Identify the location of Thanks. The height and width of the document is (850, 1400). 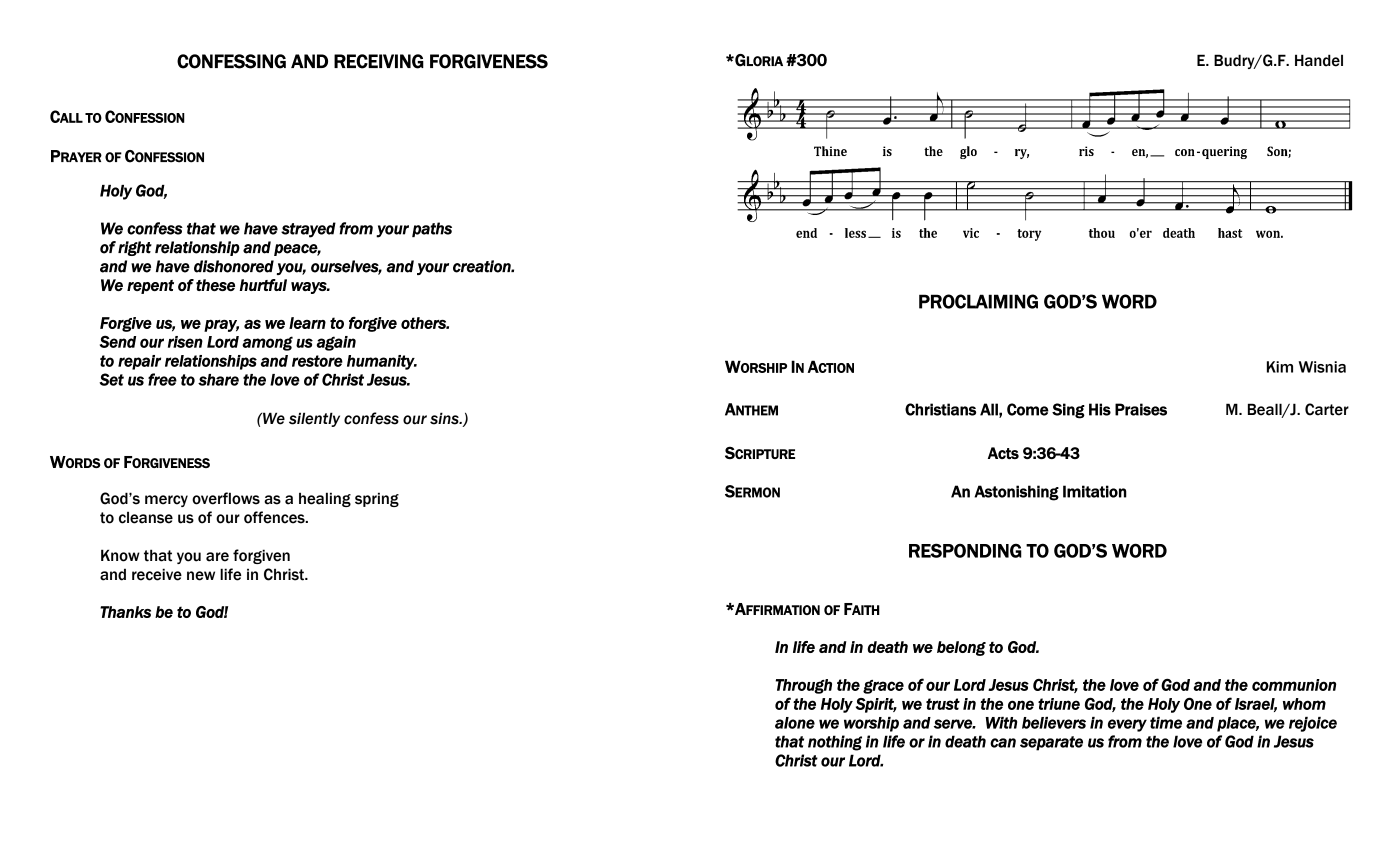
(125, 612).
